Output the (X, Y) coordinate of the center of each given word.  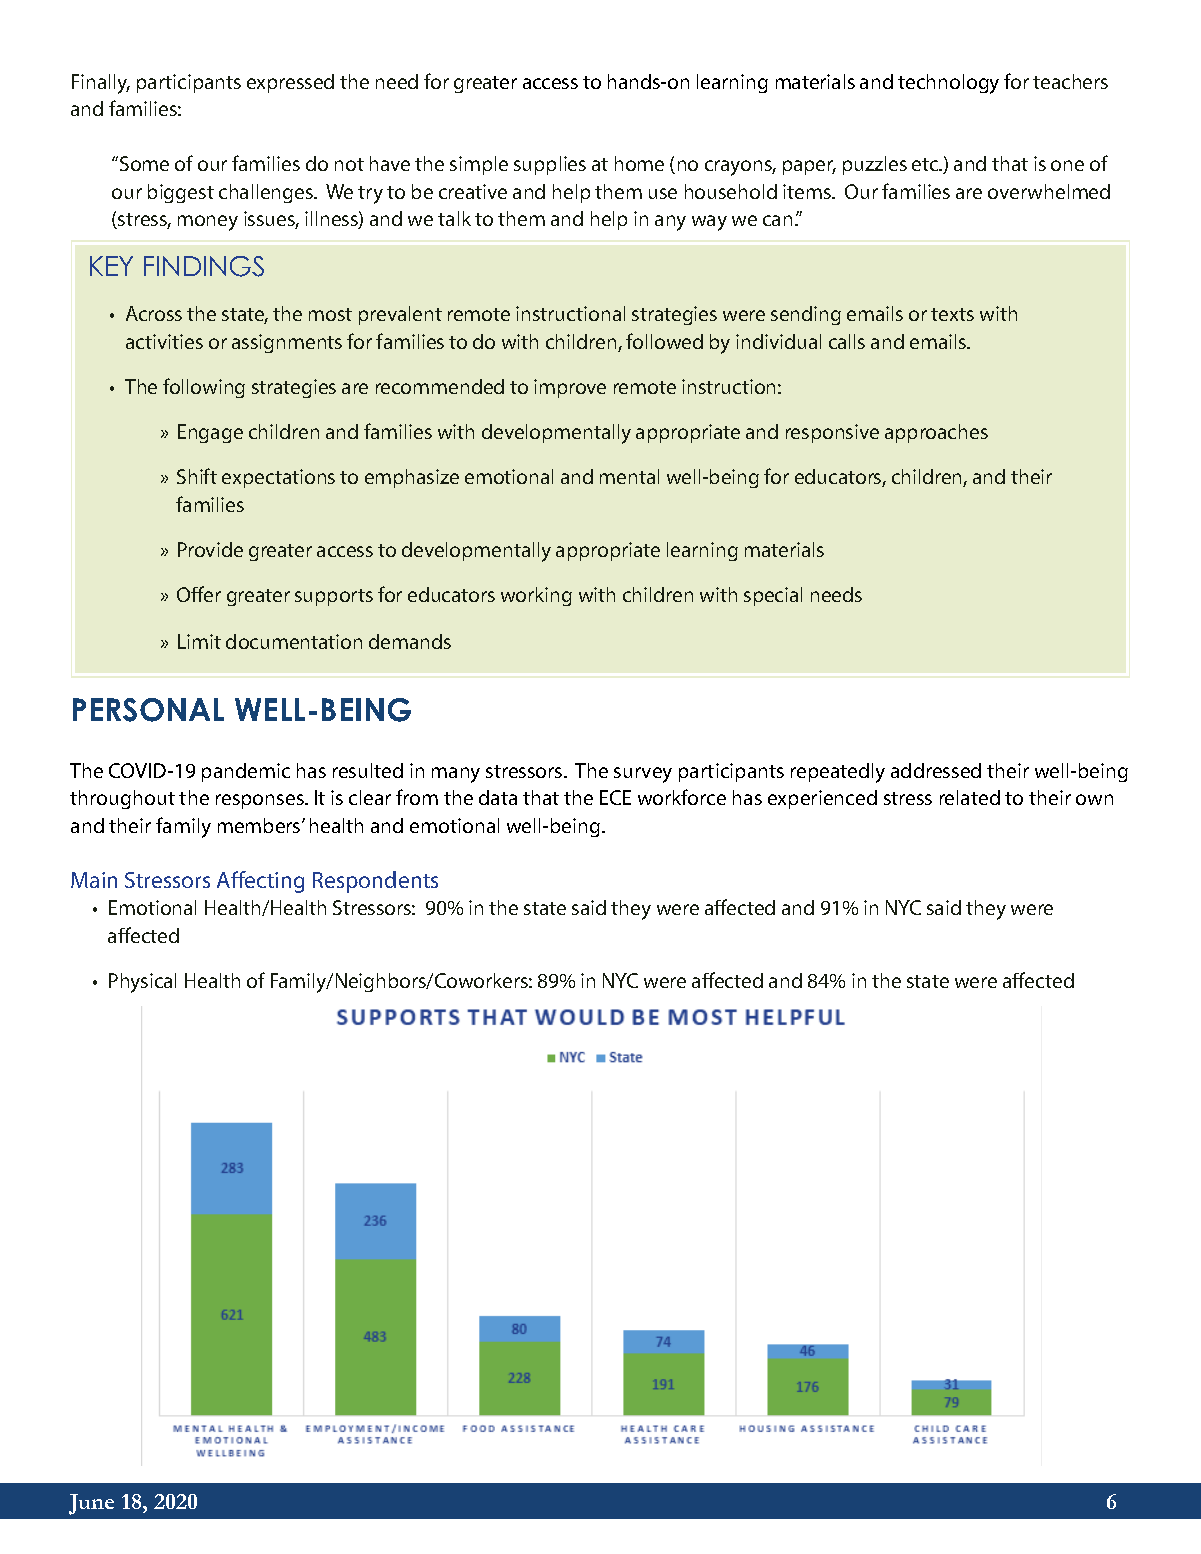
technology (948, 84)
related (970, 797)
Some (144, 163)
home (639, 163)
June (91, 1504)
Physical (142, 983)
